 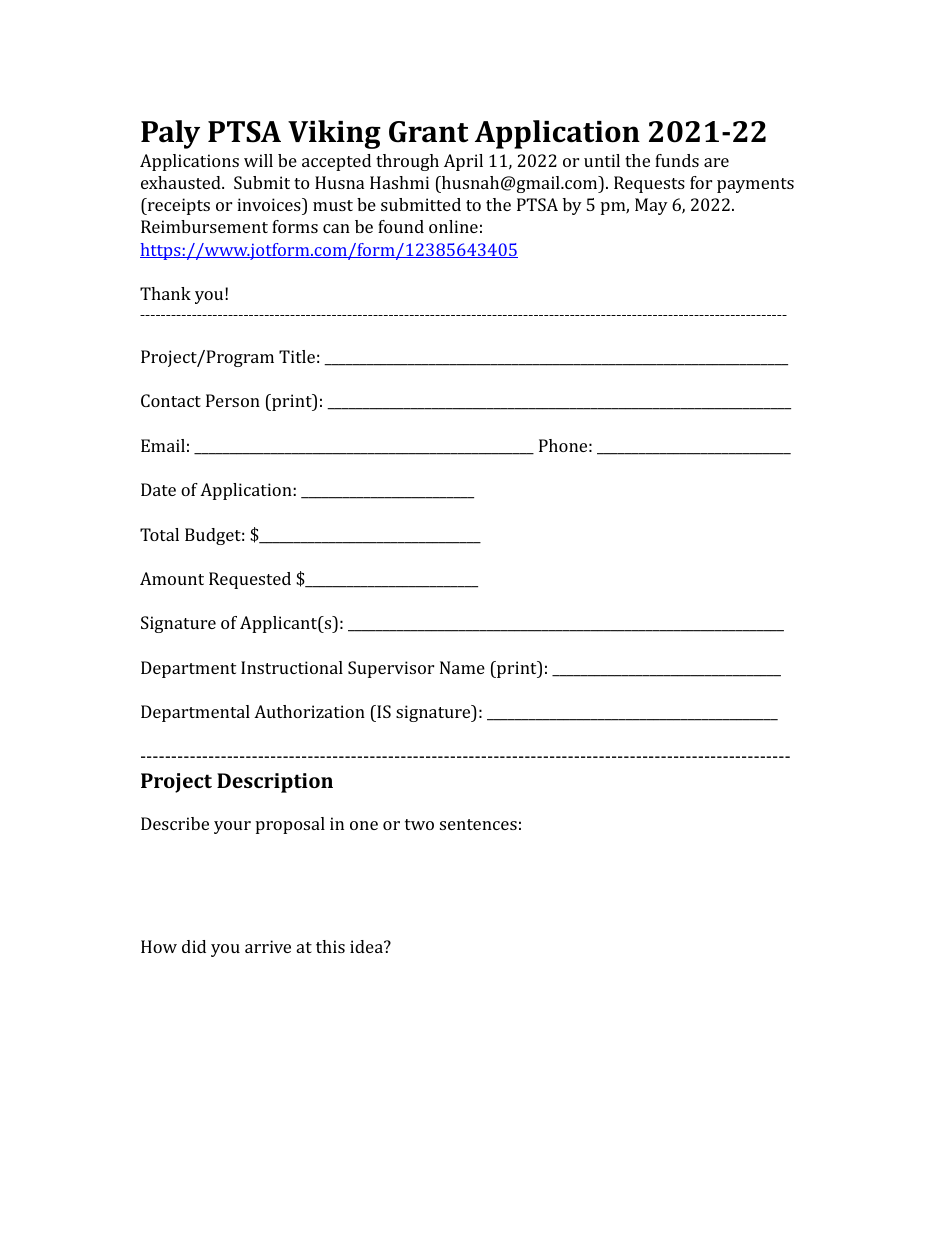 What do you see at coordinates (194, 946) in the document?
I see `did` at bounding box center [194, 946].
